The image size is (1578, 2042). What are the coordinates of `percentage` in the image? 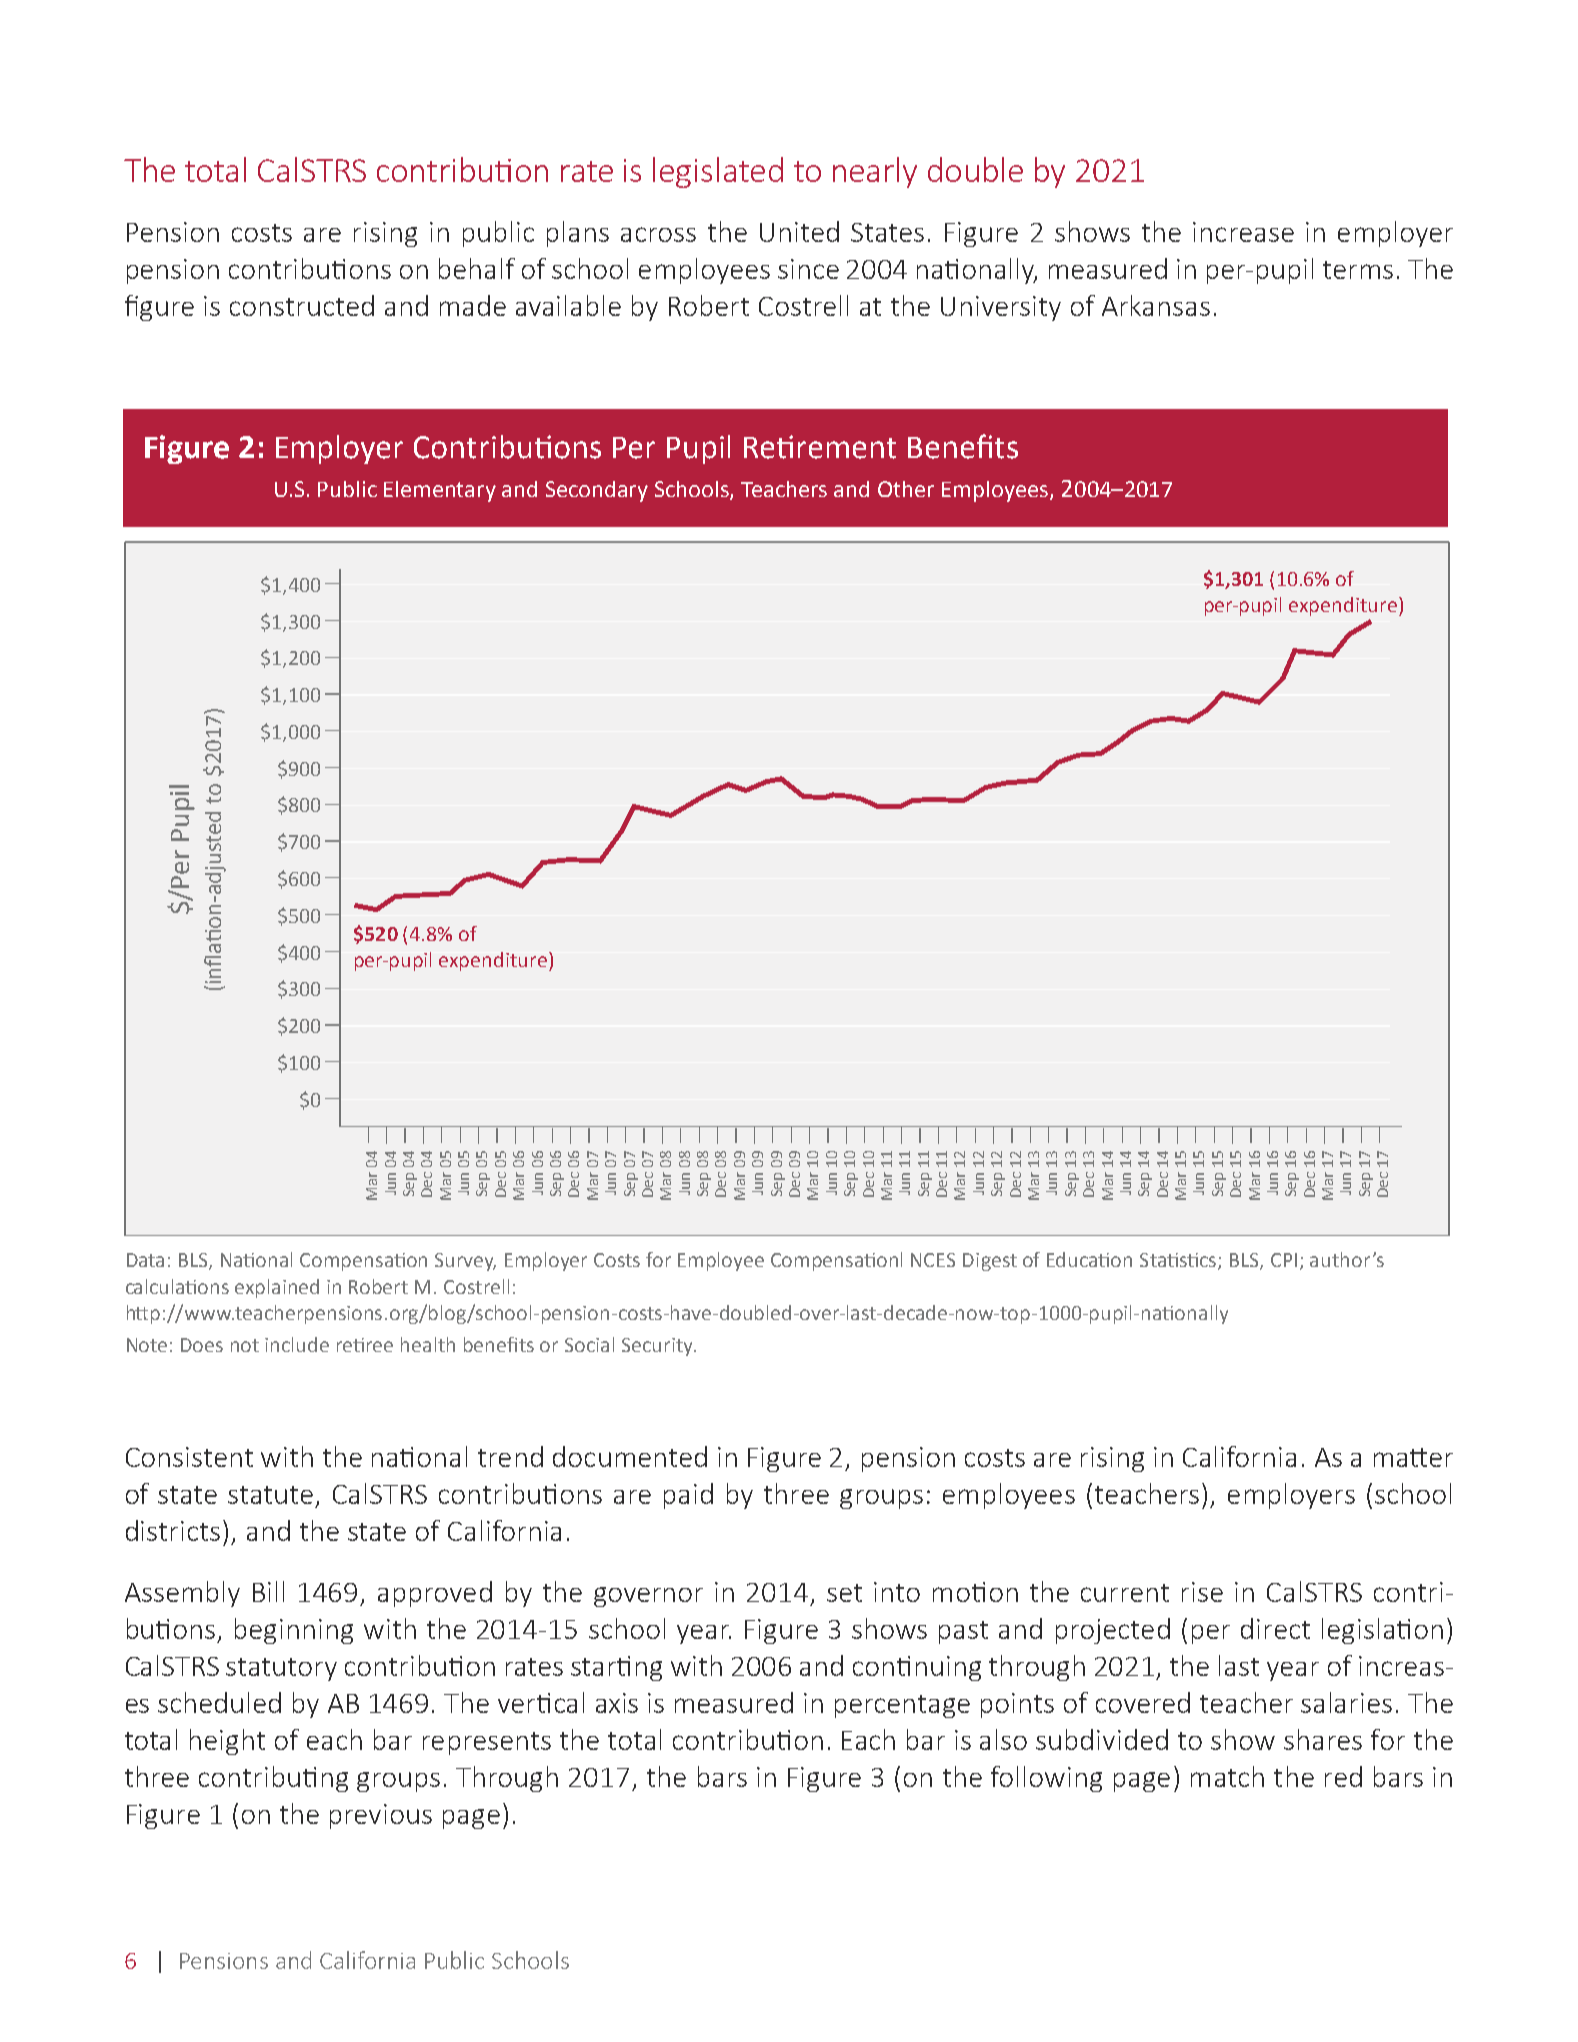 It's located at (902, 1706).
